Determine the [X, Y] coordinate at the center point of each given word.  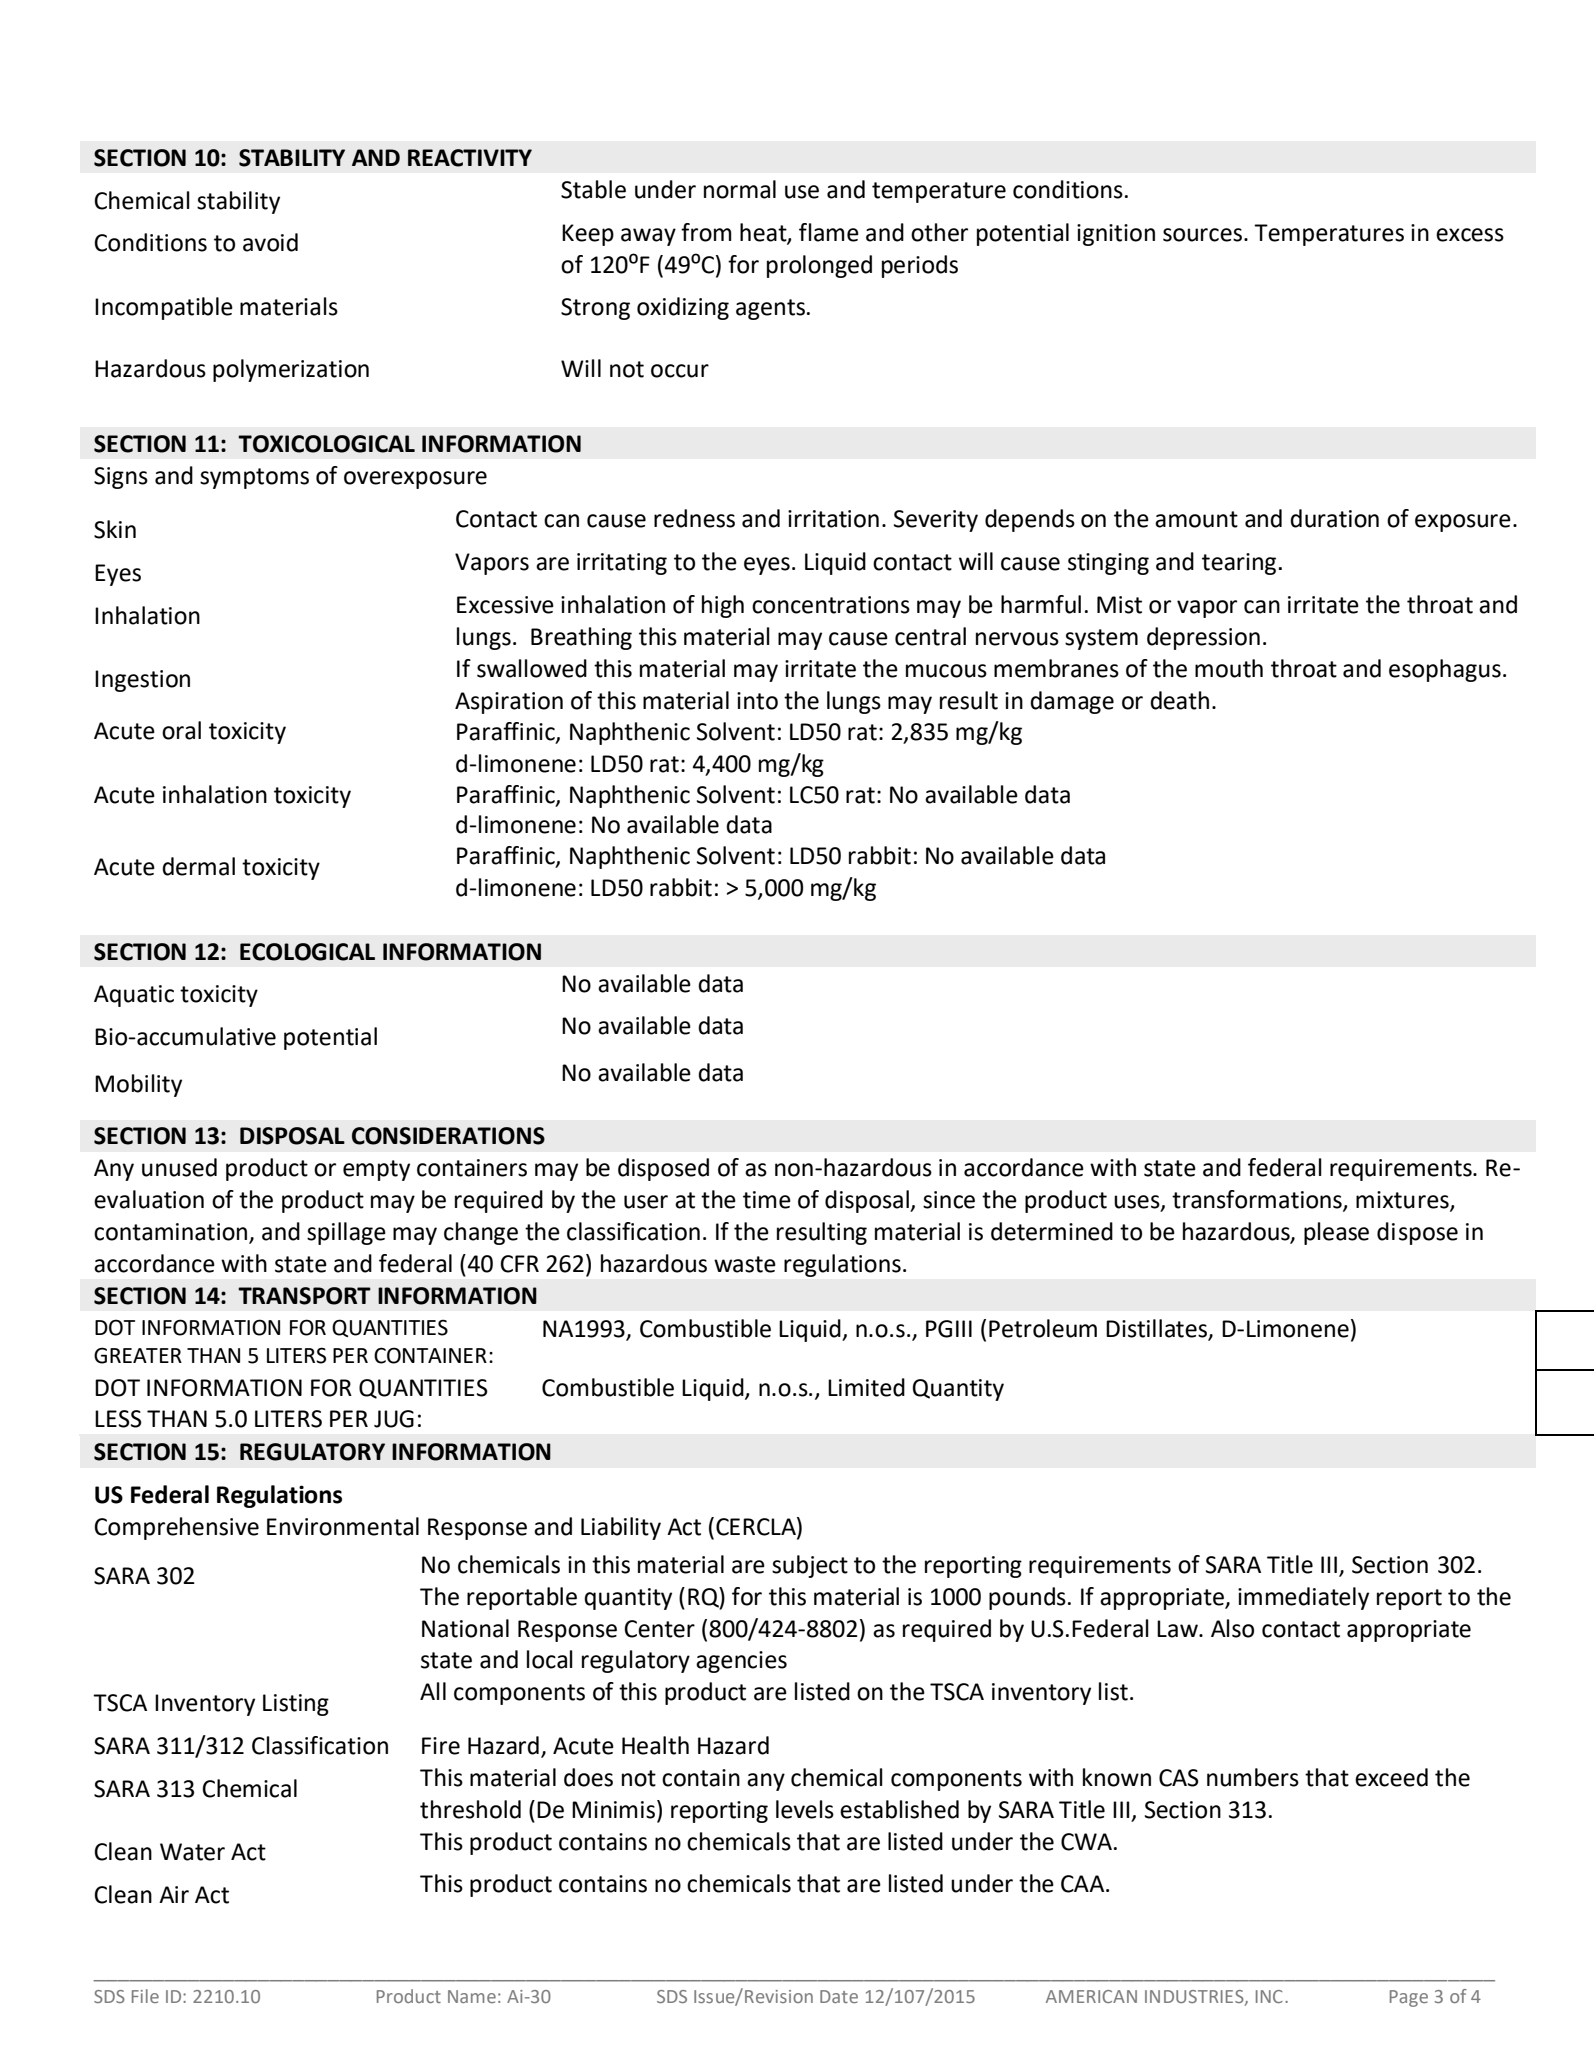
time [767, 1200]
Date [839, 1996]
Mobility [138, 1085]
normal [740, 189]
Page [1409, 1998]
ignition [1116, 235]
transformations [1258, 1200]
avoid [270, 242]
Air [174, 1894]
